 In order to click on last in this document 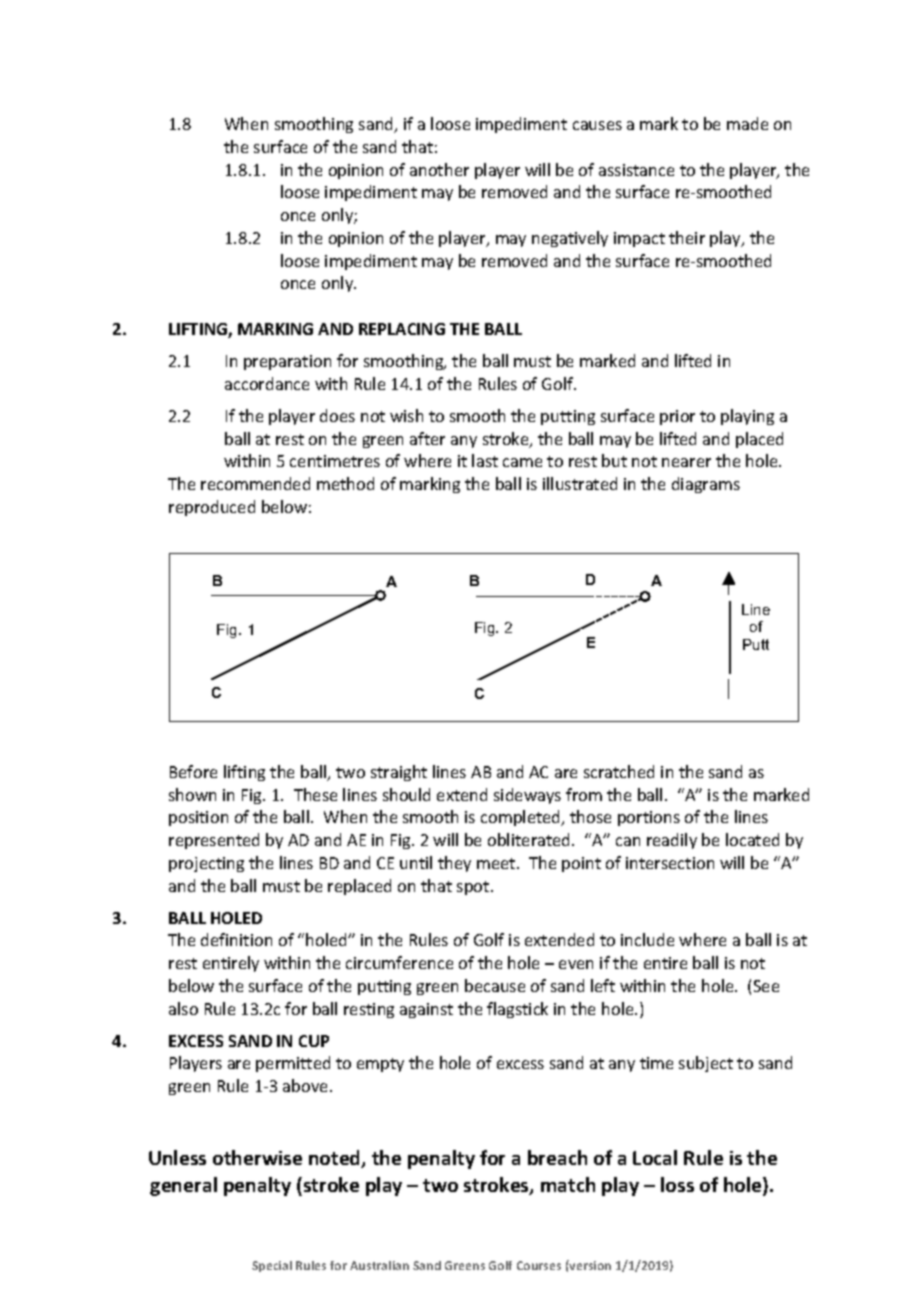, I will do `click(485, 460)`.
